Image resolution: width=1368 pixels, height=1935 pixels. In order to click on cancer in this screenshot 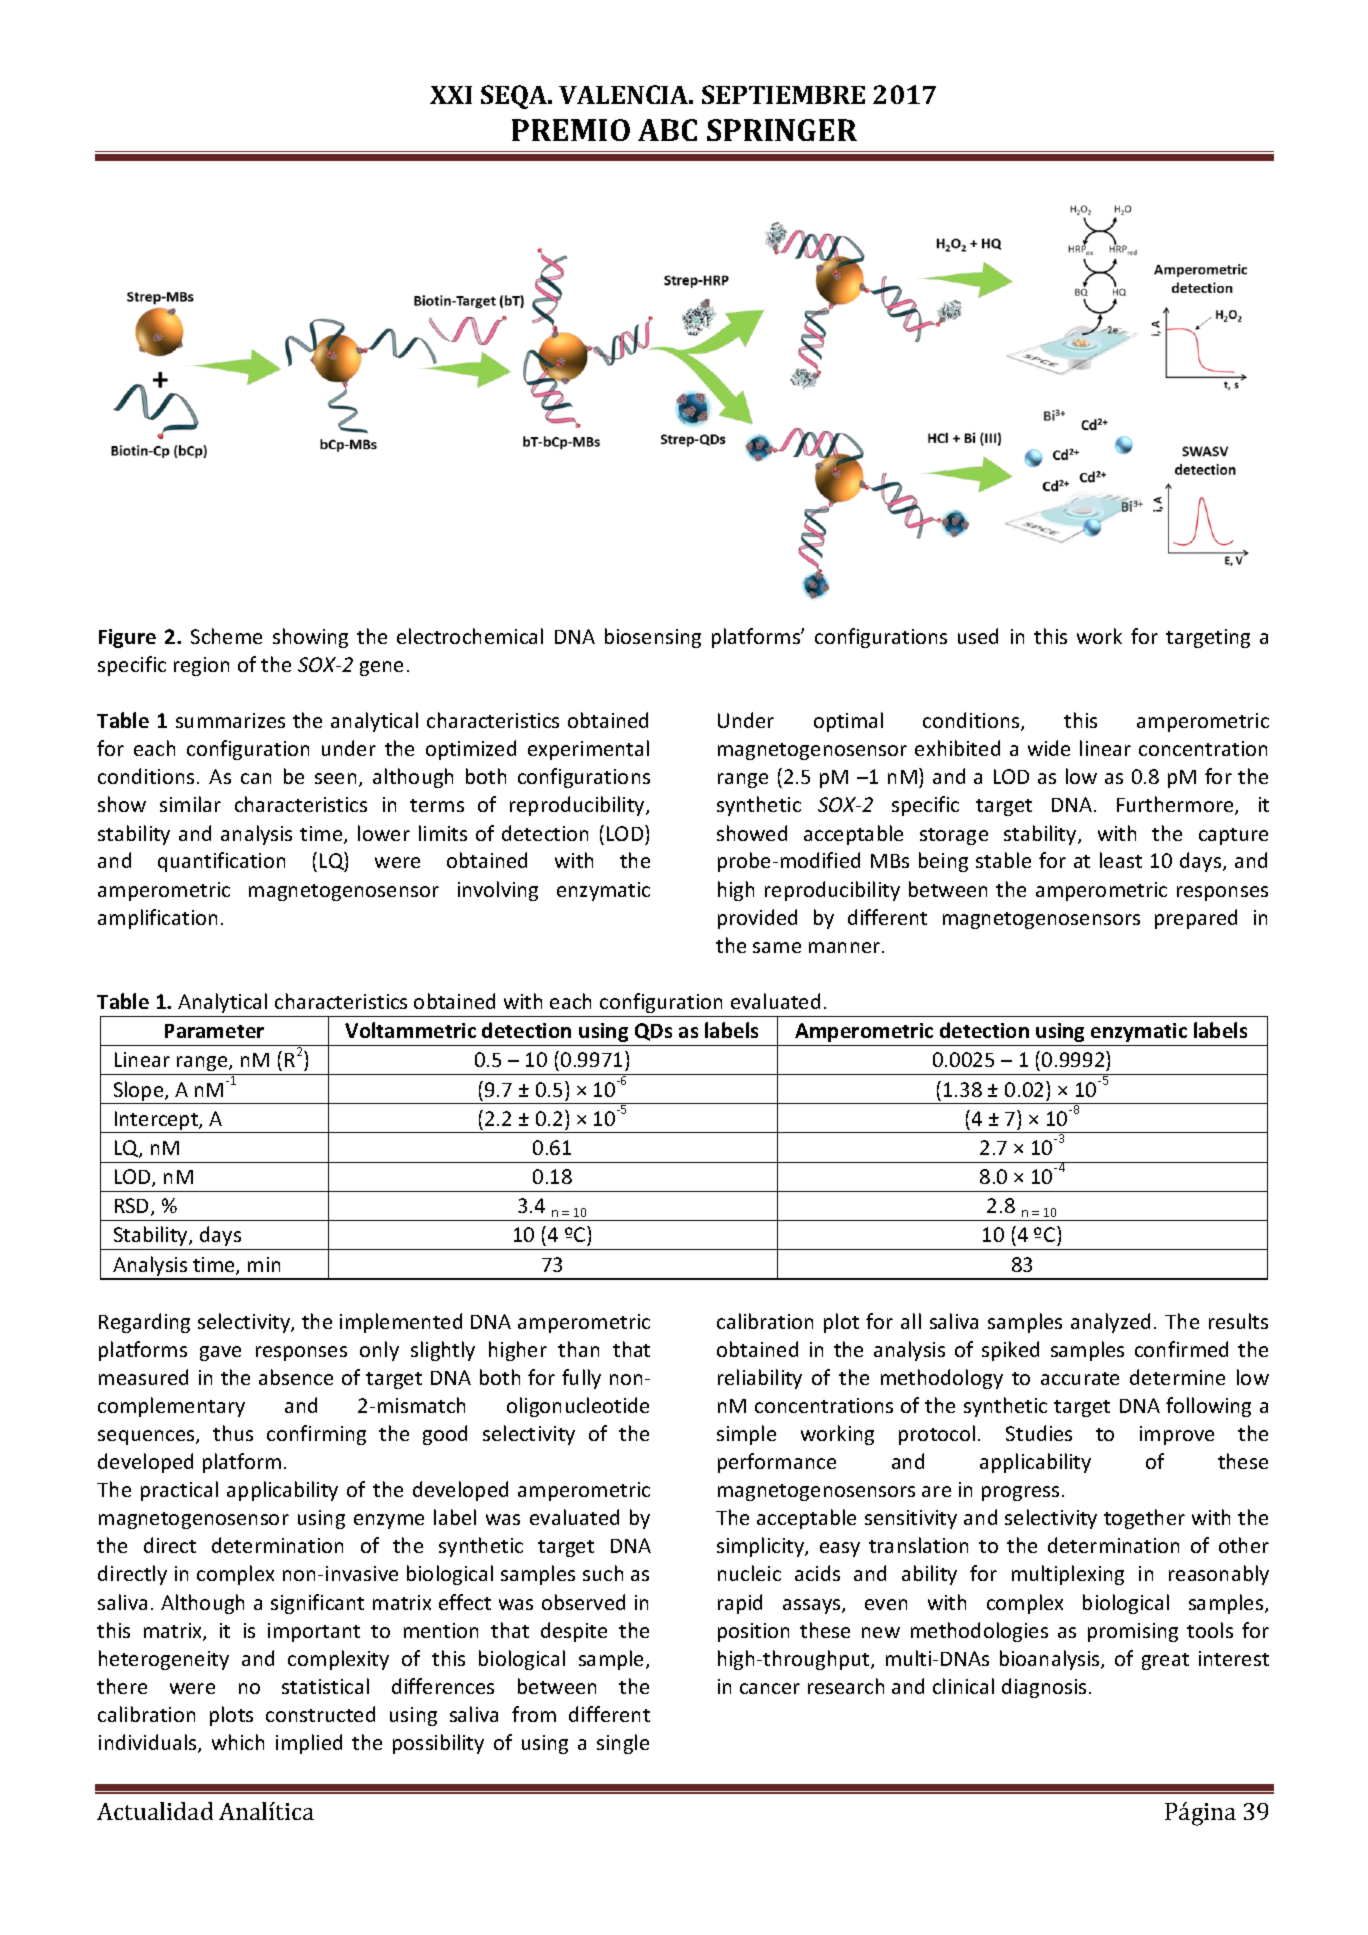, I will do `click(770, 1688)`.
